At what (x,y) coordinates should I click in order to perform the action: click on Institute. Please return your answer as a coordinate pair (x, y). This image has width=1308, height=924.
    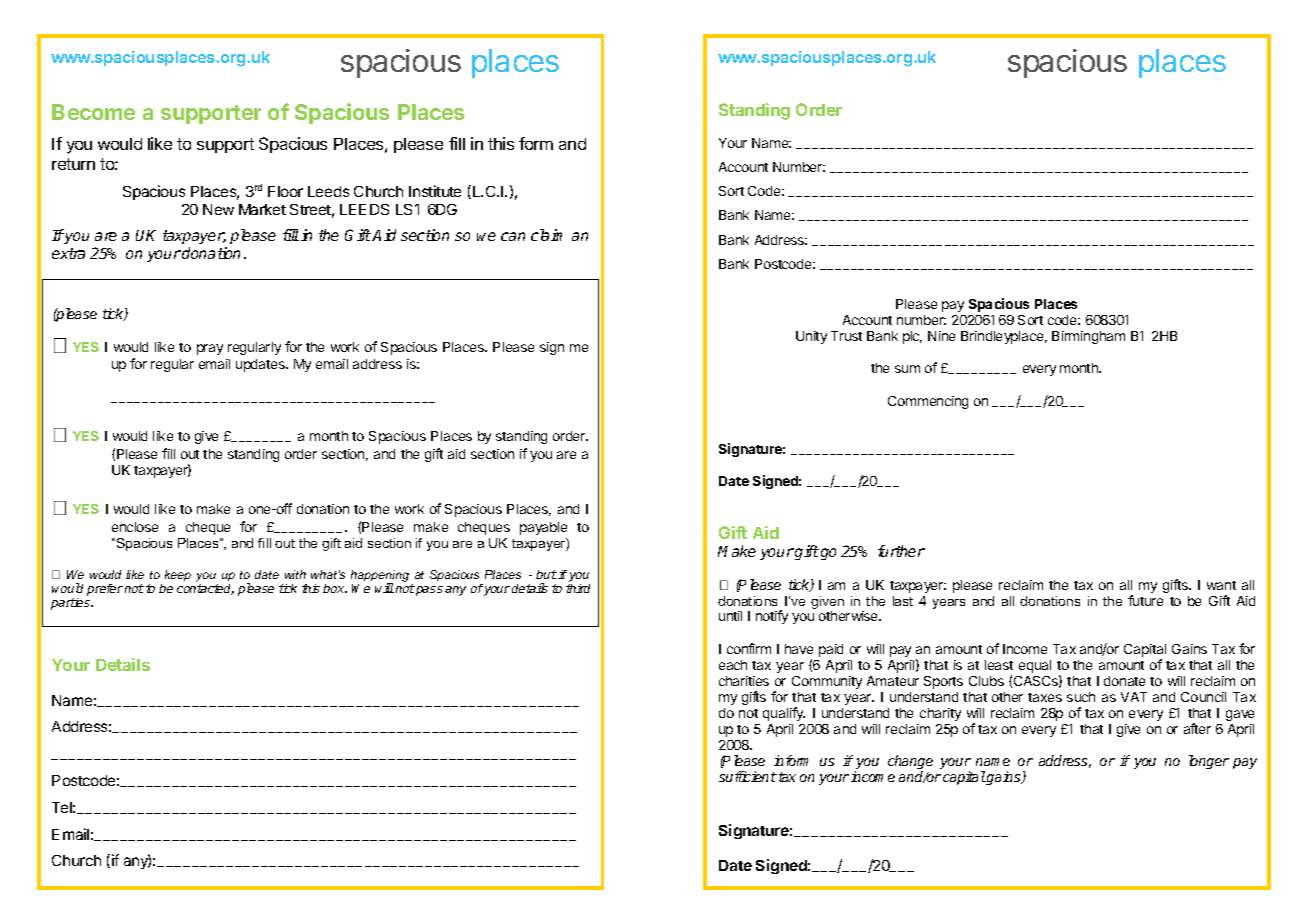
    Looking at the image, I should click on (435, 191).
